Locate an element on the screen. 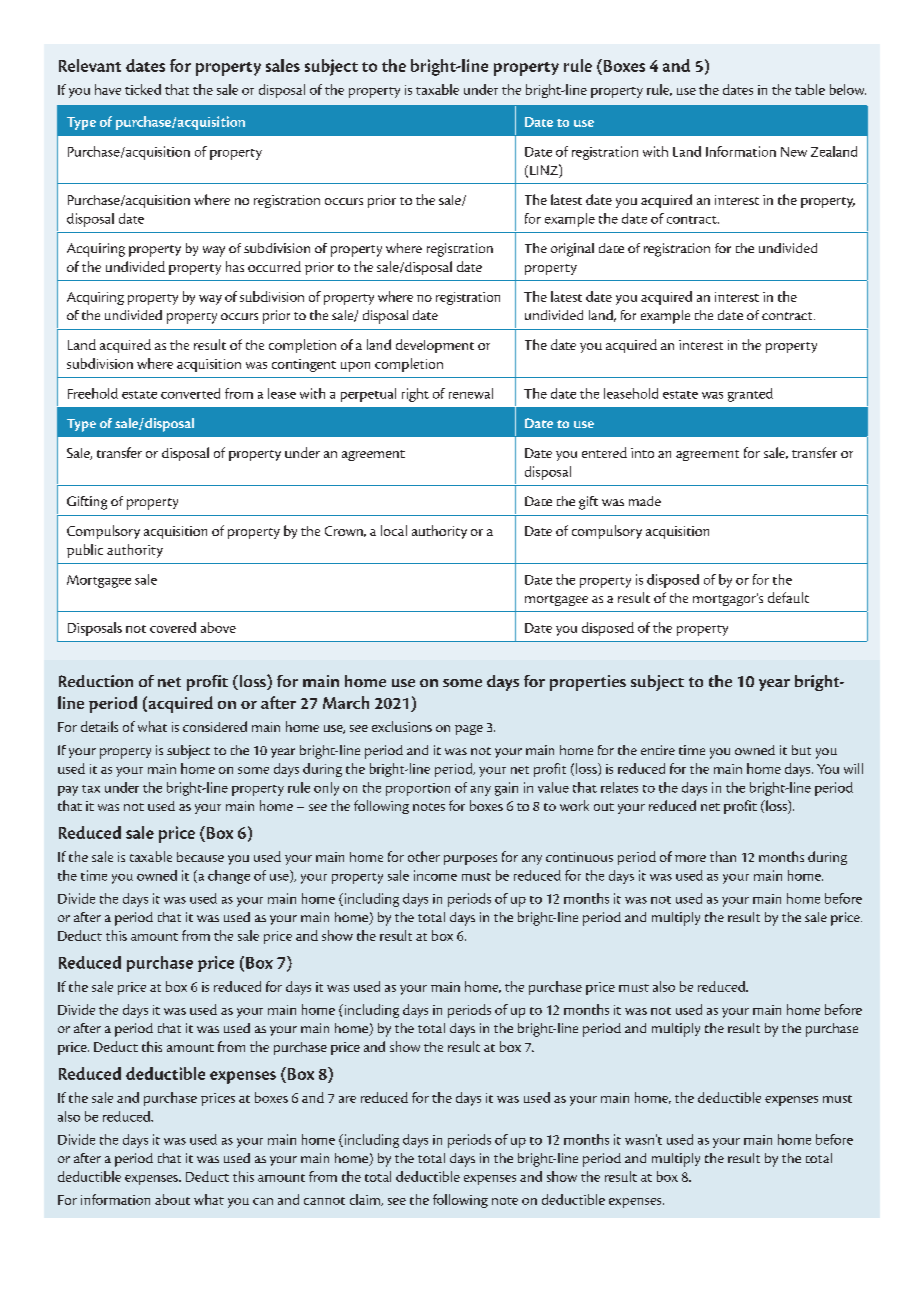  than is located at coordinates (723, 856).
